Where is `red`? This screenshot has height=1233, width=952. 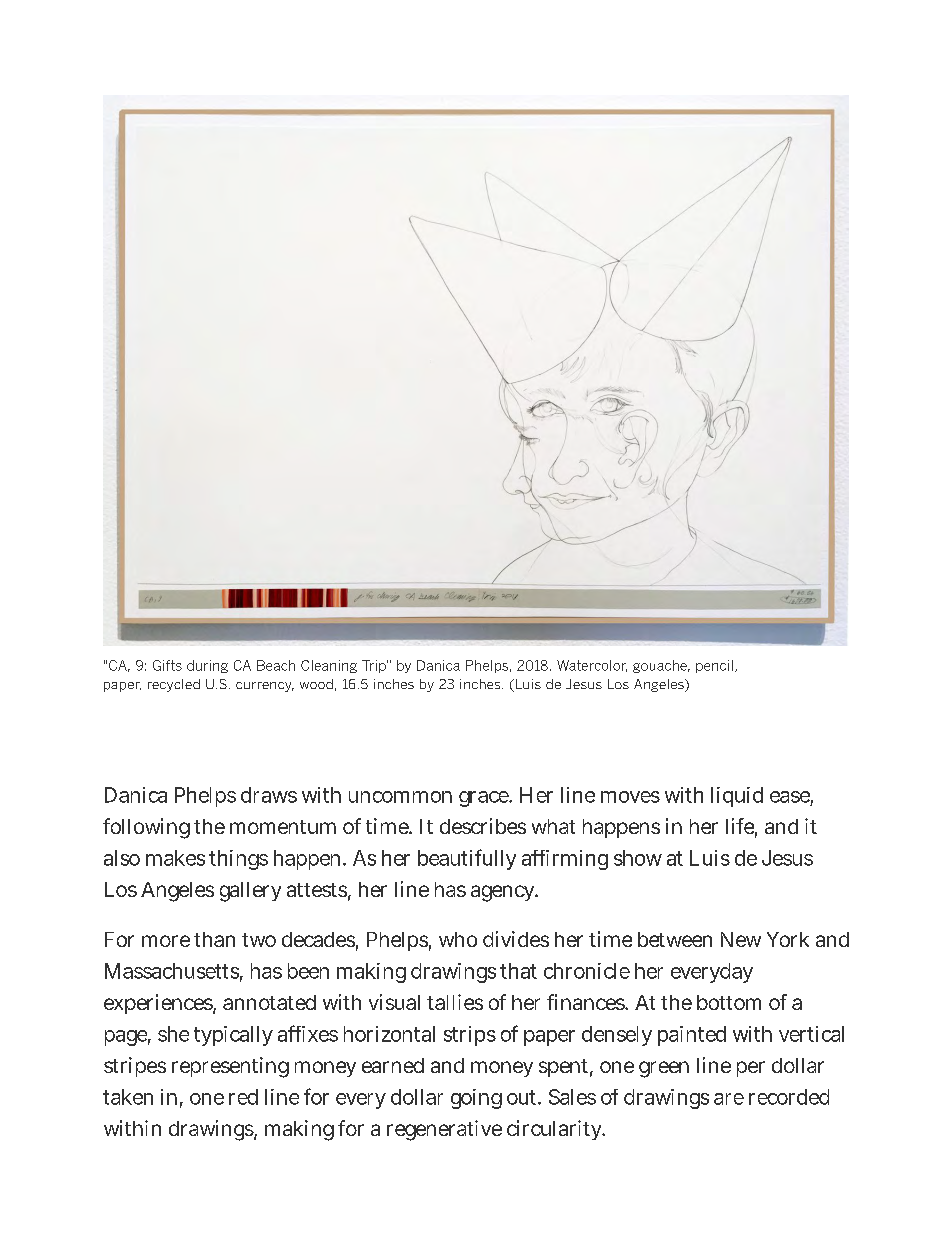
red is located at coordinates (243, 1097).
